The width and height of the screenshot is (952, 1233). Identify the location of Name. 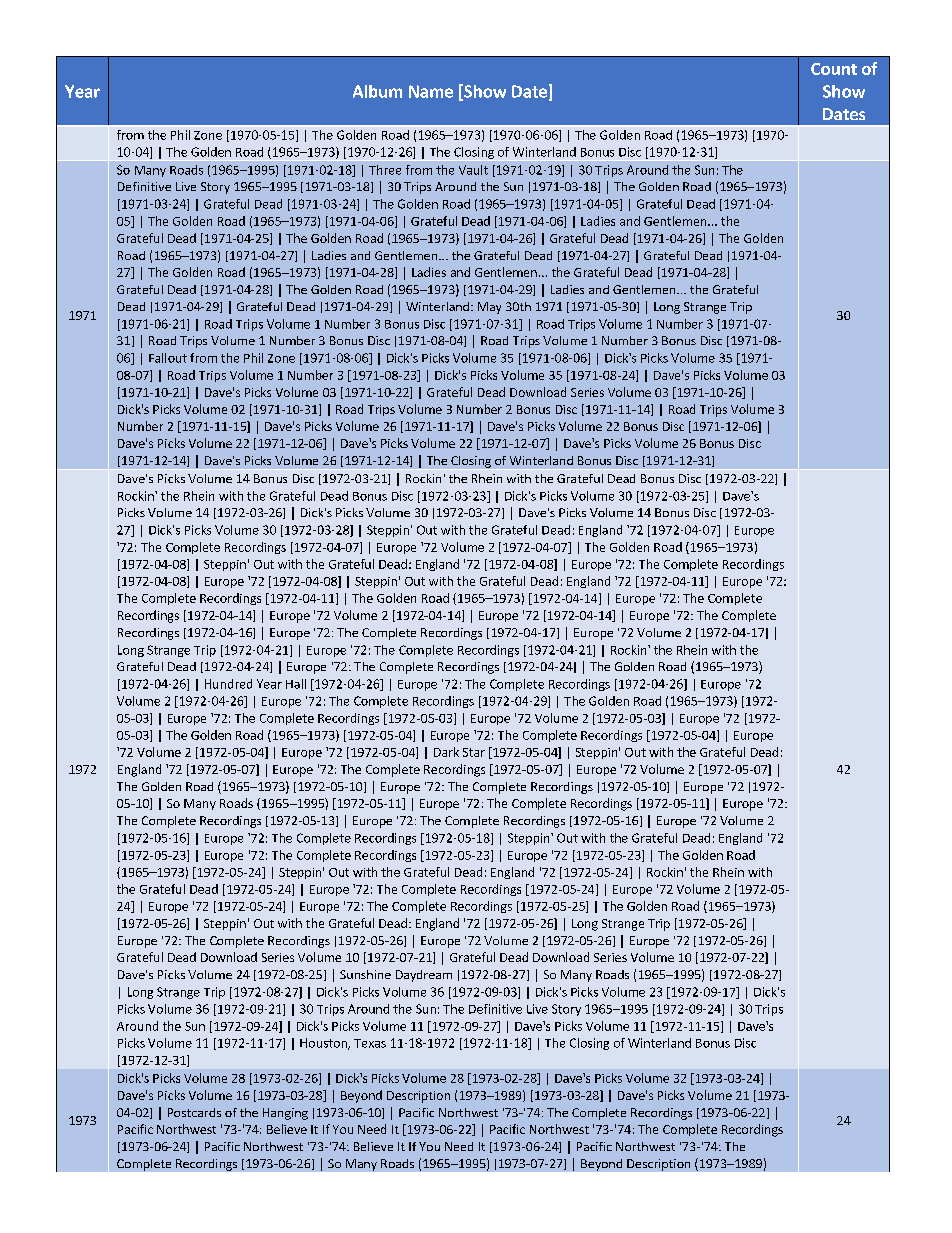
(431, 91).
